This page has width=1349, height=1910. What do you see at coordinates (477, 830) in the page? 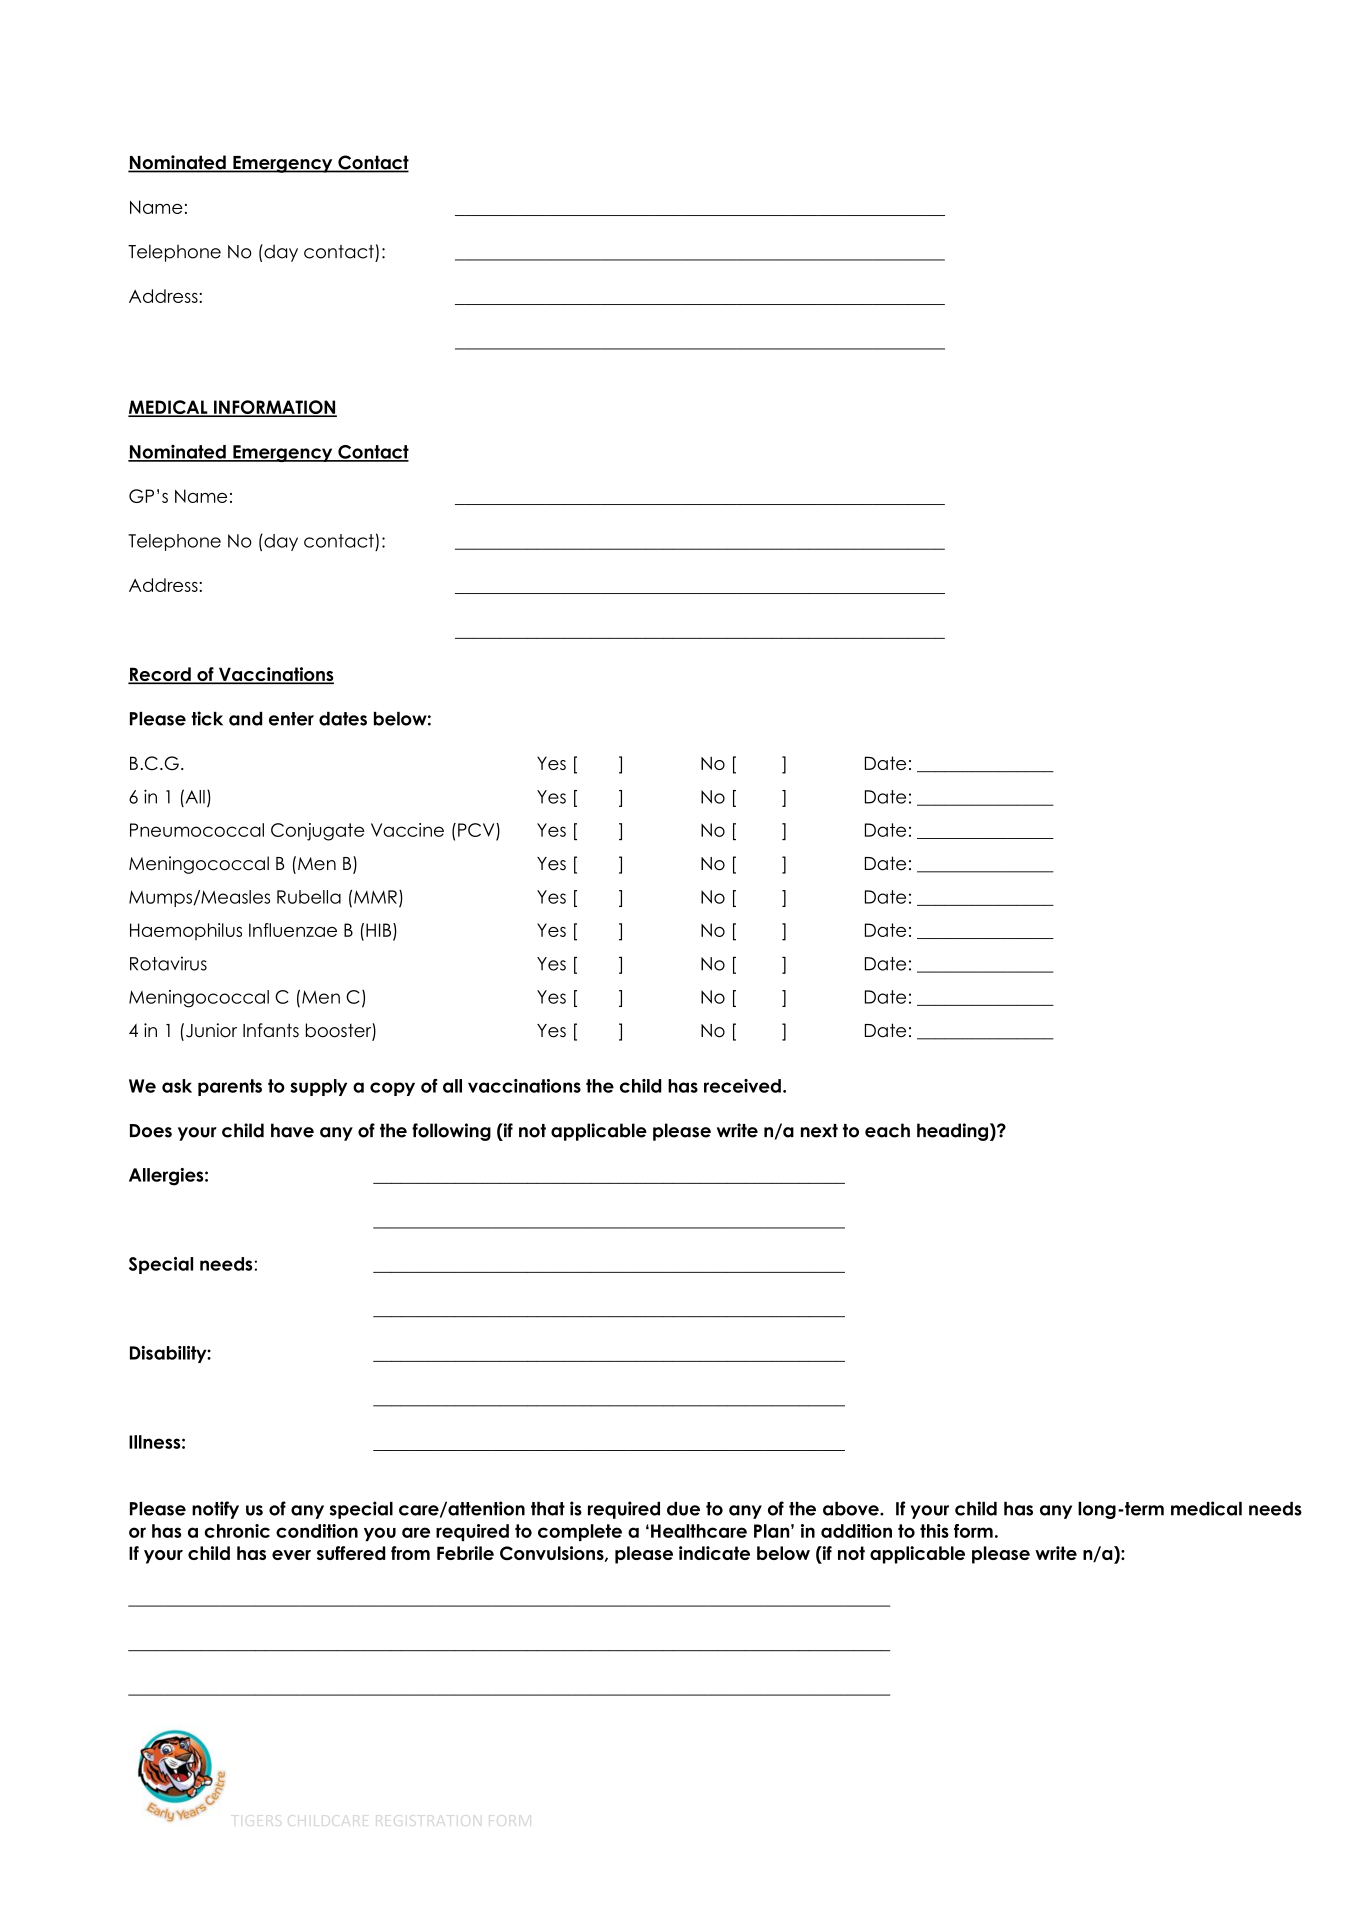
I see `PCV` at bounding box center [477, 830].
